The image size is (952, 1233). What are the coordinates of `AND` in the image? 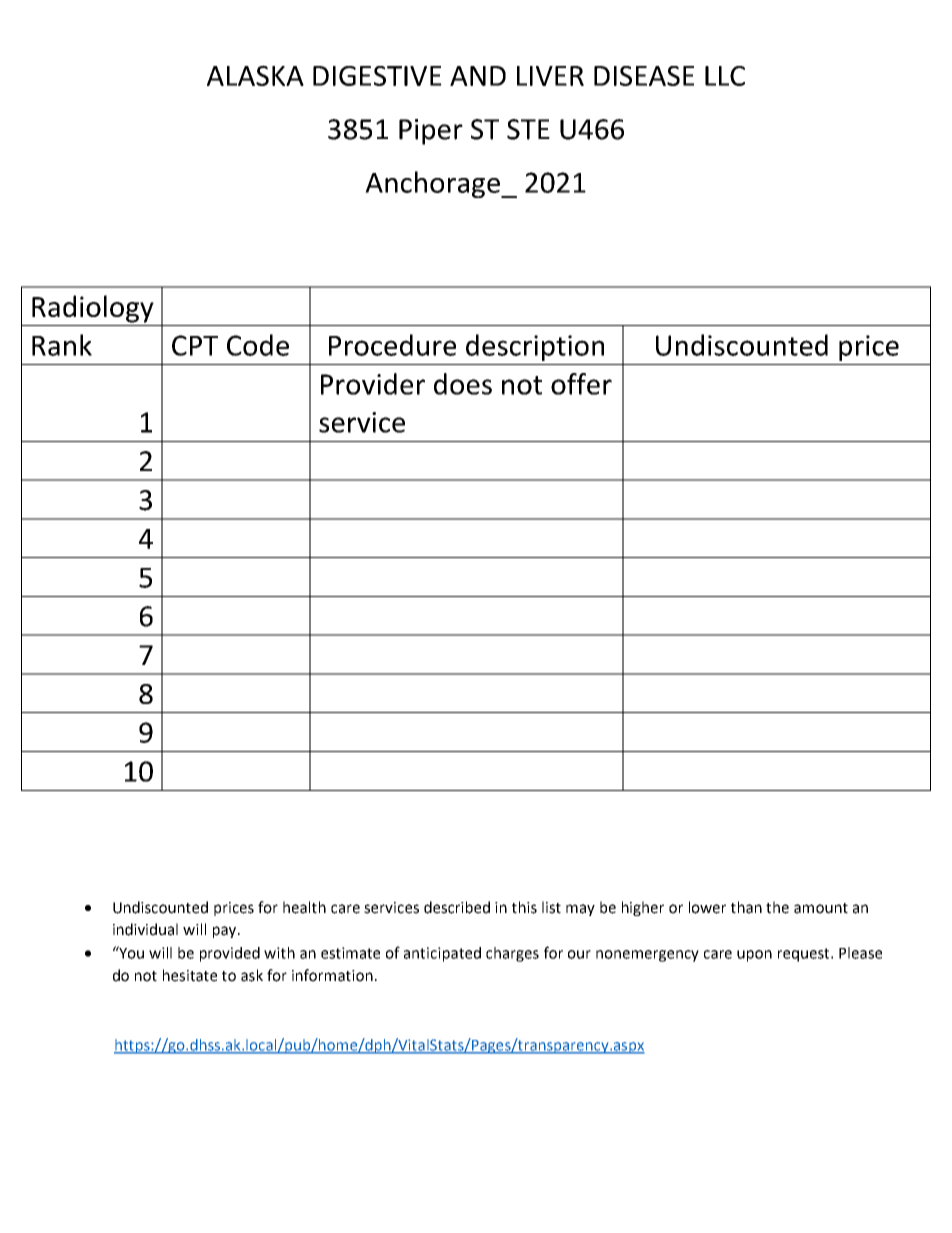 It's located at (478, 76).
